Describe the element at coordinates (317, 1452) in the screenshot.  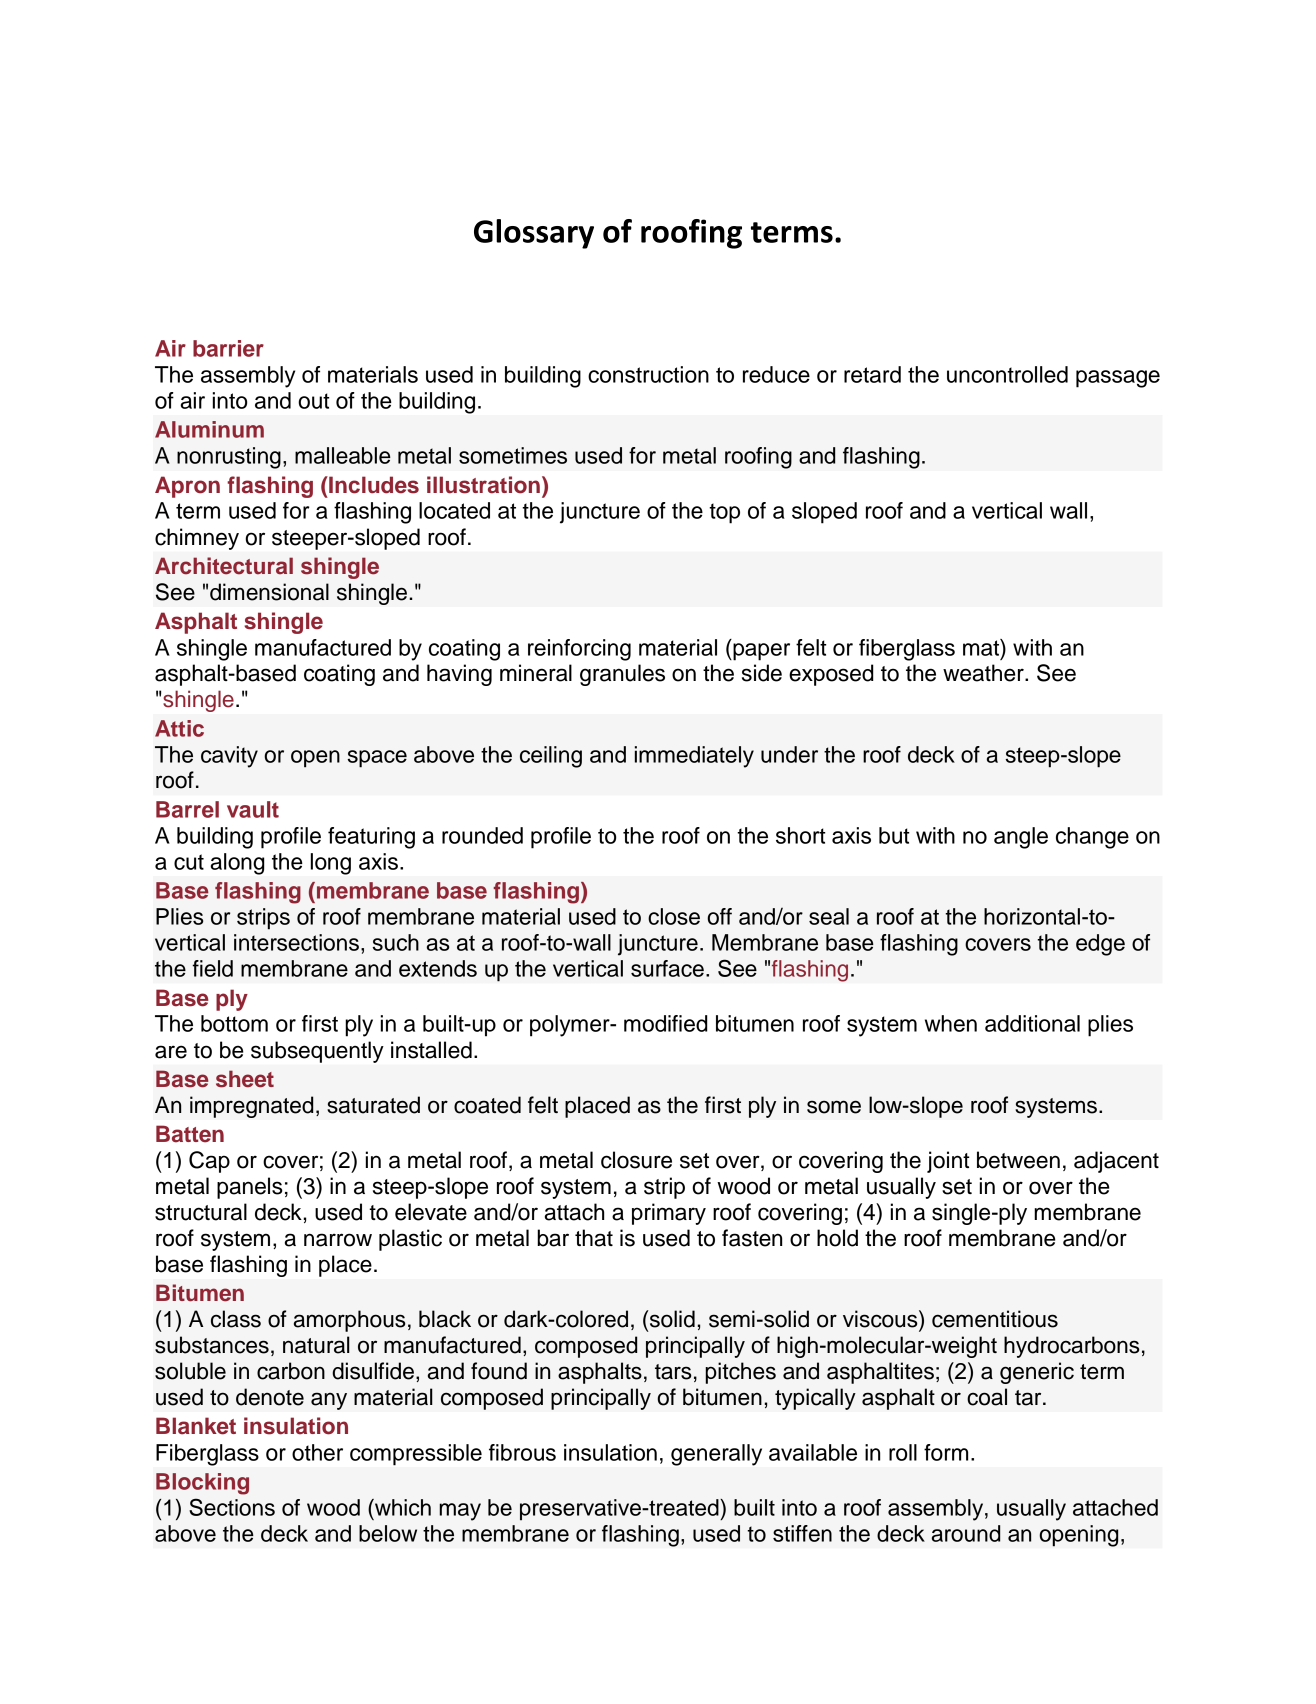
I see `other` at that location.
